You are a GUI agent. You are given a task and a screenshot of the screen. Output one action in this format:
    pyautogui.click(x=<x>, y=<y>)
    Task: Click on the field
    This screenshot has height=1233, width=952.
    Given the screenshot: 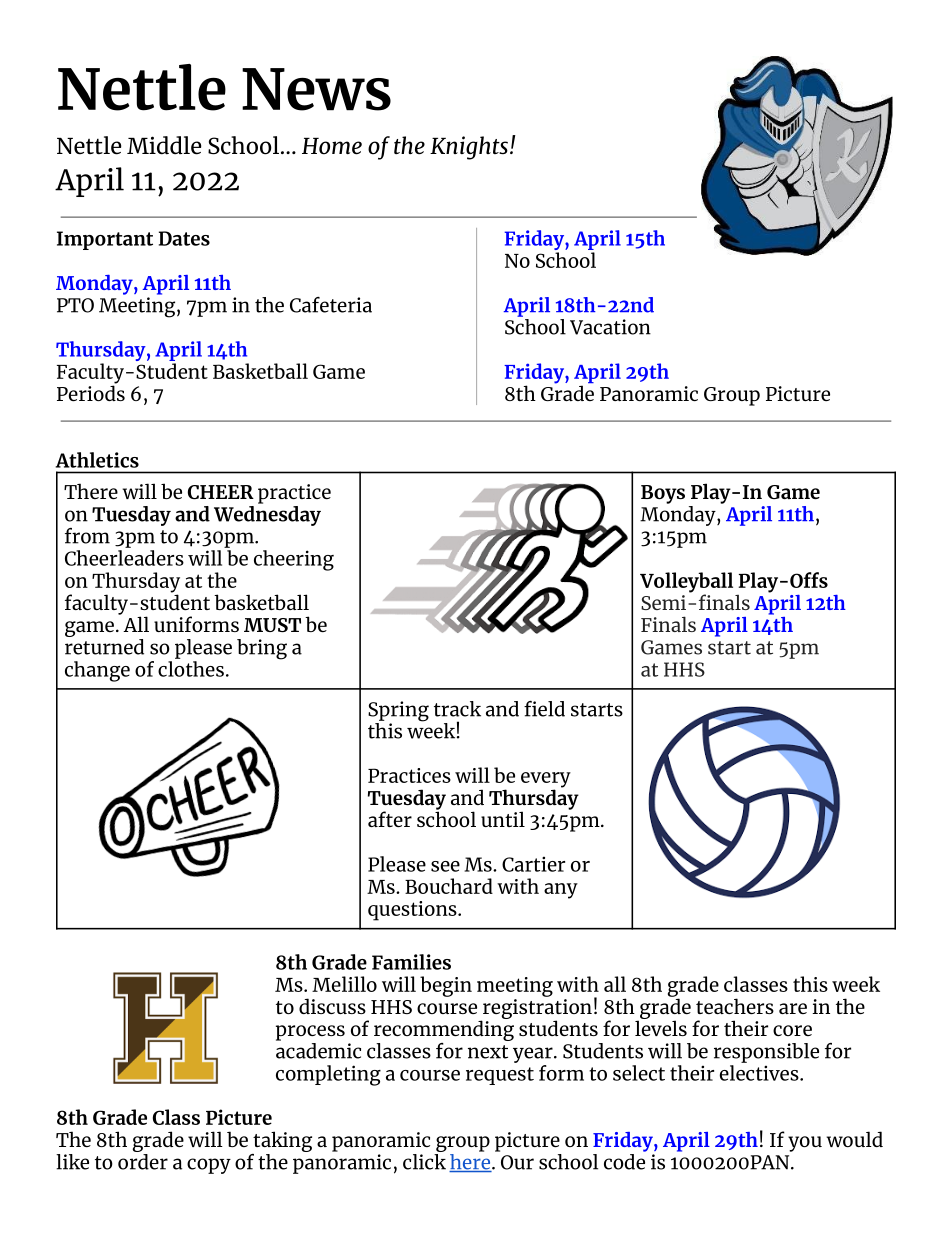 What is the action you would take?
    pyautogui.click(x=544, y=709)
